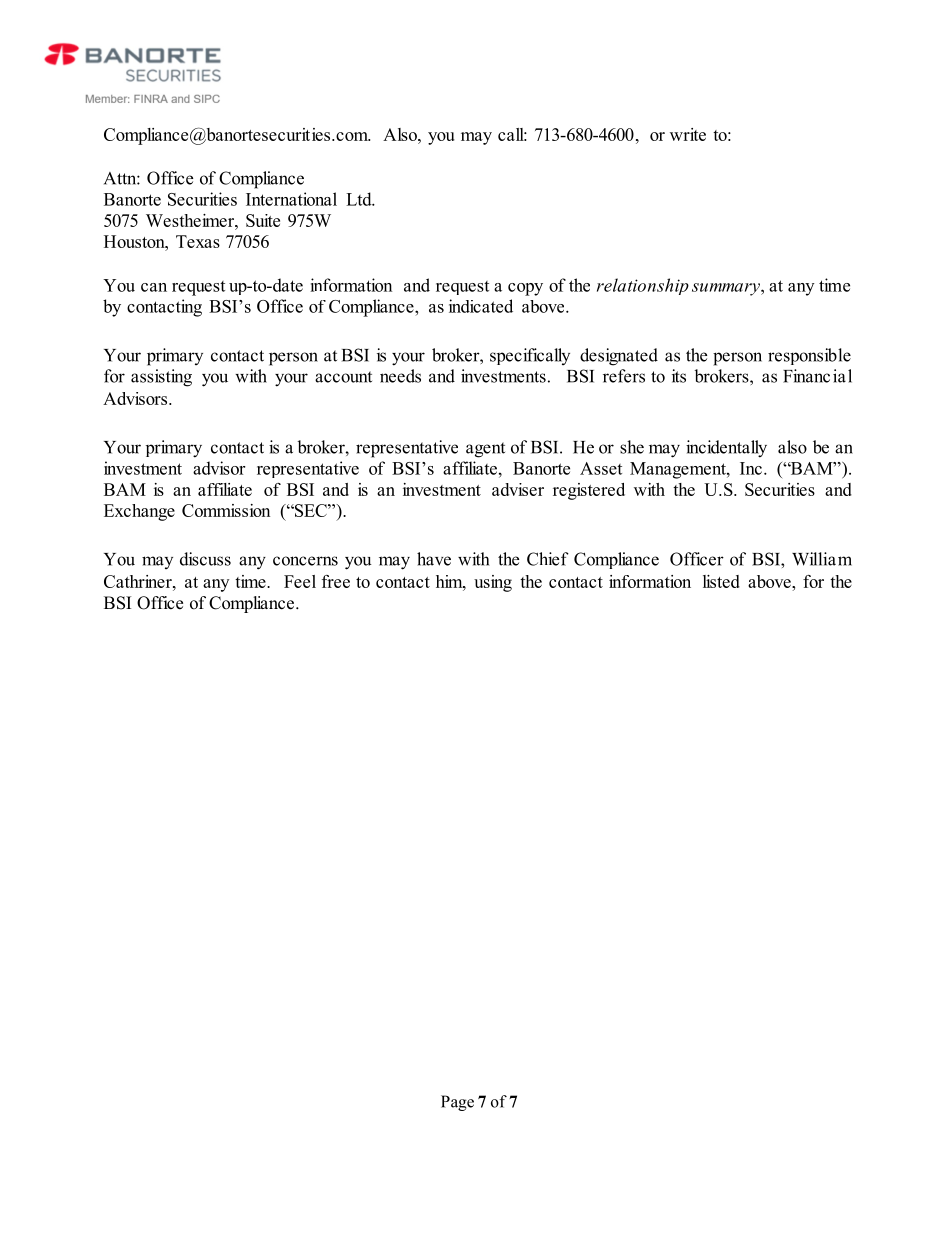 The width and height of the document is (952, 1233). What do you see at coordinates (721, 581) in the document?
I see `listed` at bounding box center [721, 581].
